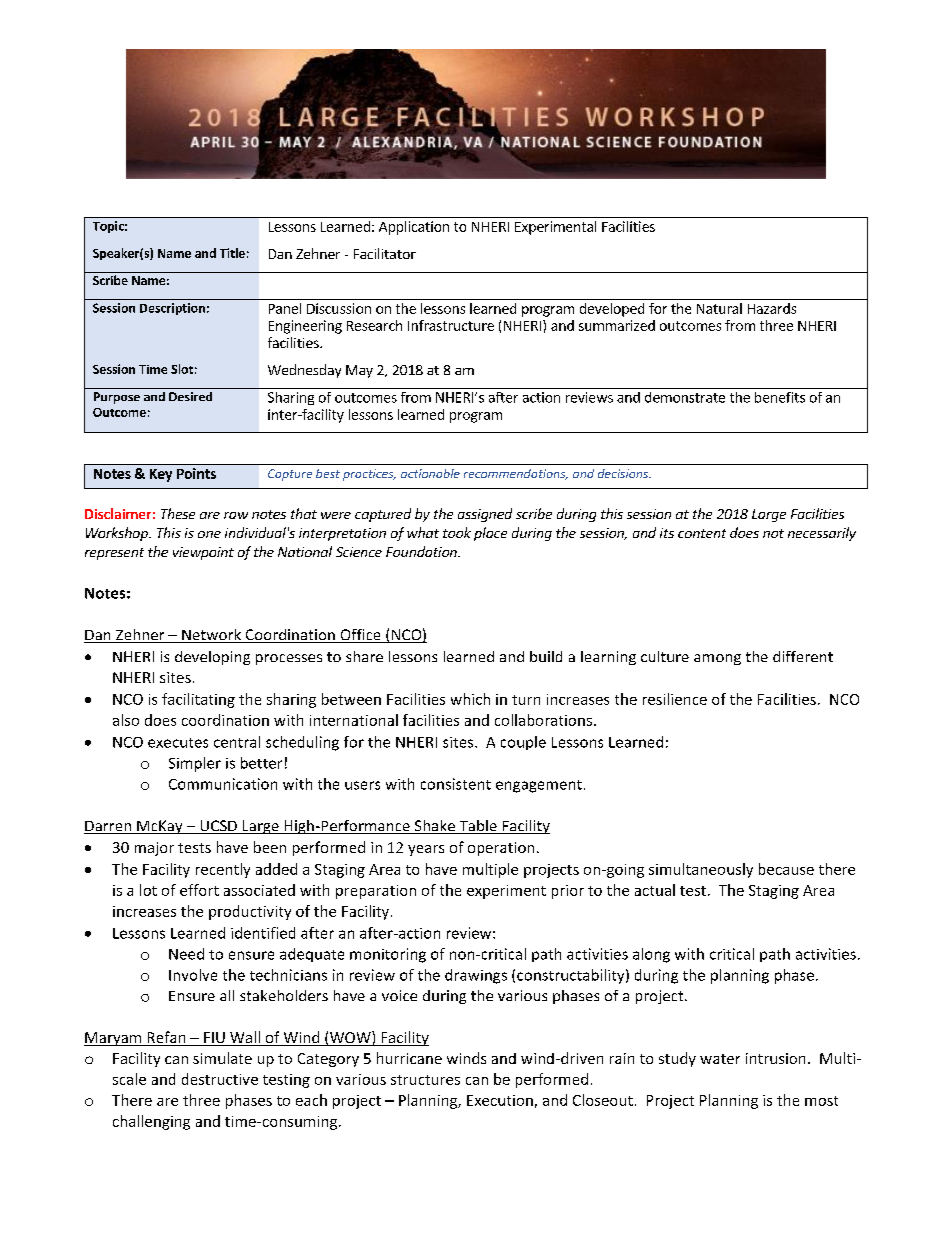  Describe the element at coordinates (675, 699) in the screenshot. I see `resilience` at that location.
